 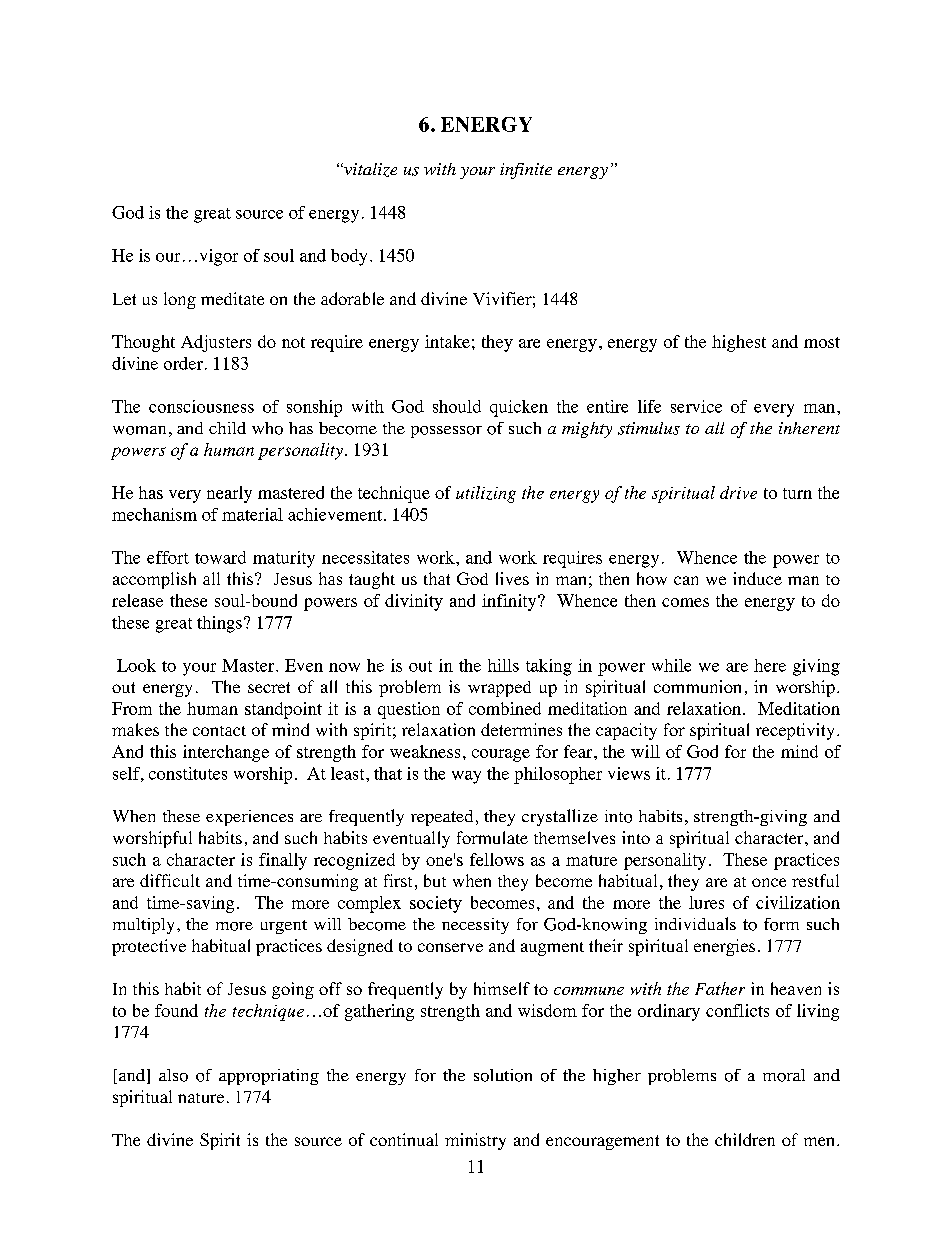 What do you see at coordinates (526, 171) in the document?
I see `infinite` at bounding box center [526, 171].
